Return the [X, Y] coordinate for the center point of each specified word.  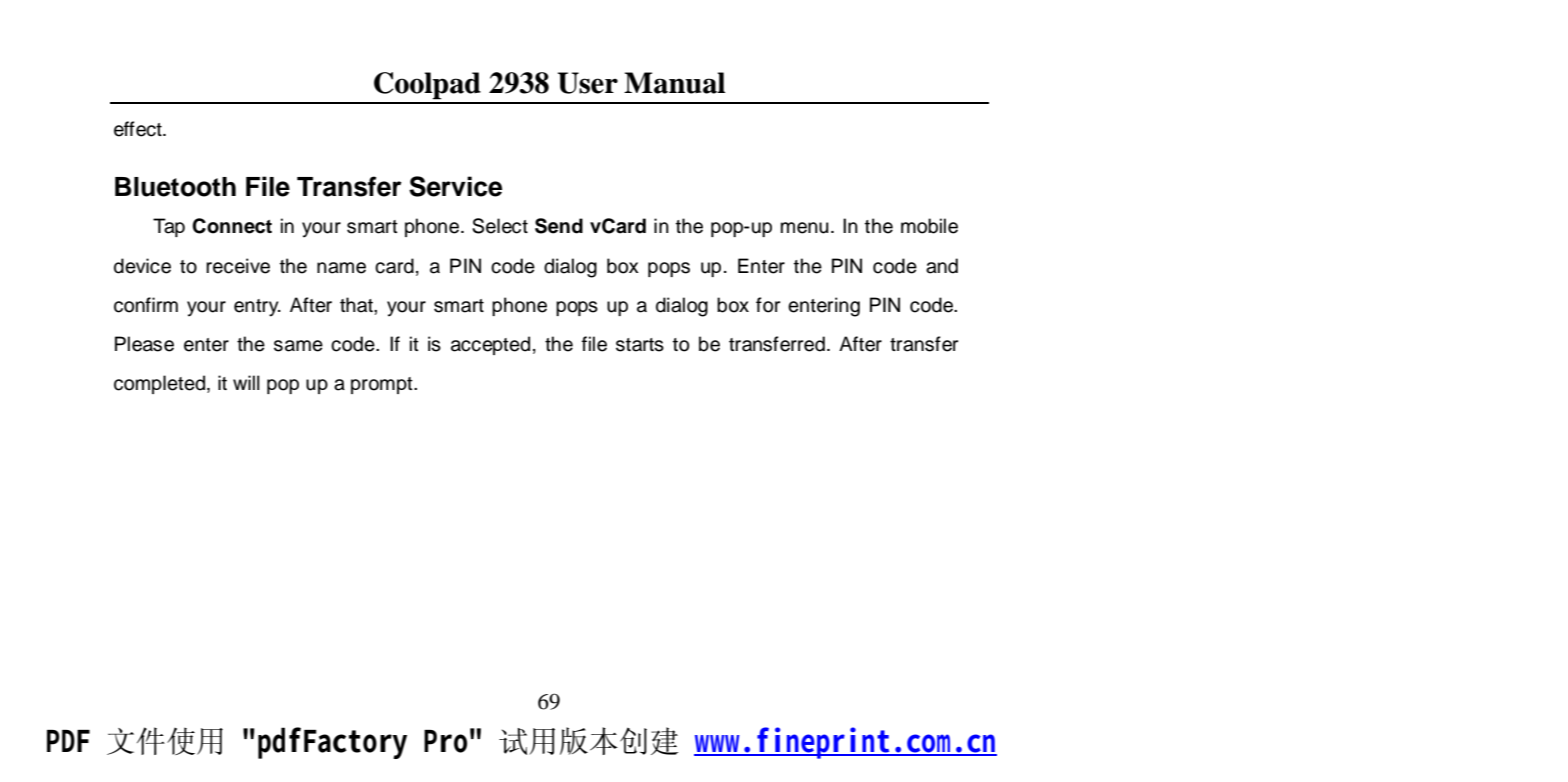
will [246, 382]
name [341, 268]
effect [139, 129]
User [588, 83]
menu [805, 228]
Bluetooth [175, 187]
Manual [674, 83]
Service [455, 186]
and [942, 266]
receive [238, 266]
